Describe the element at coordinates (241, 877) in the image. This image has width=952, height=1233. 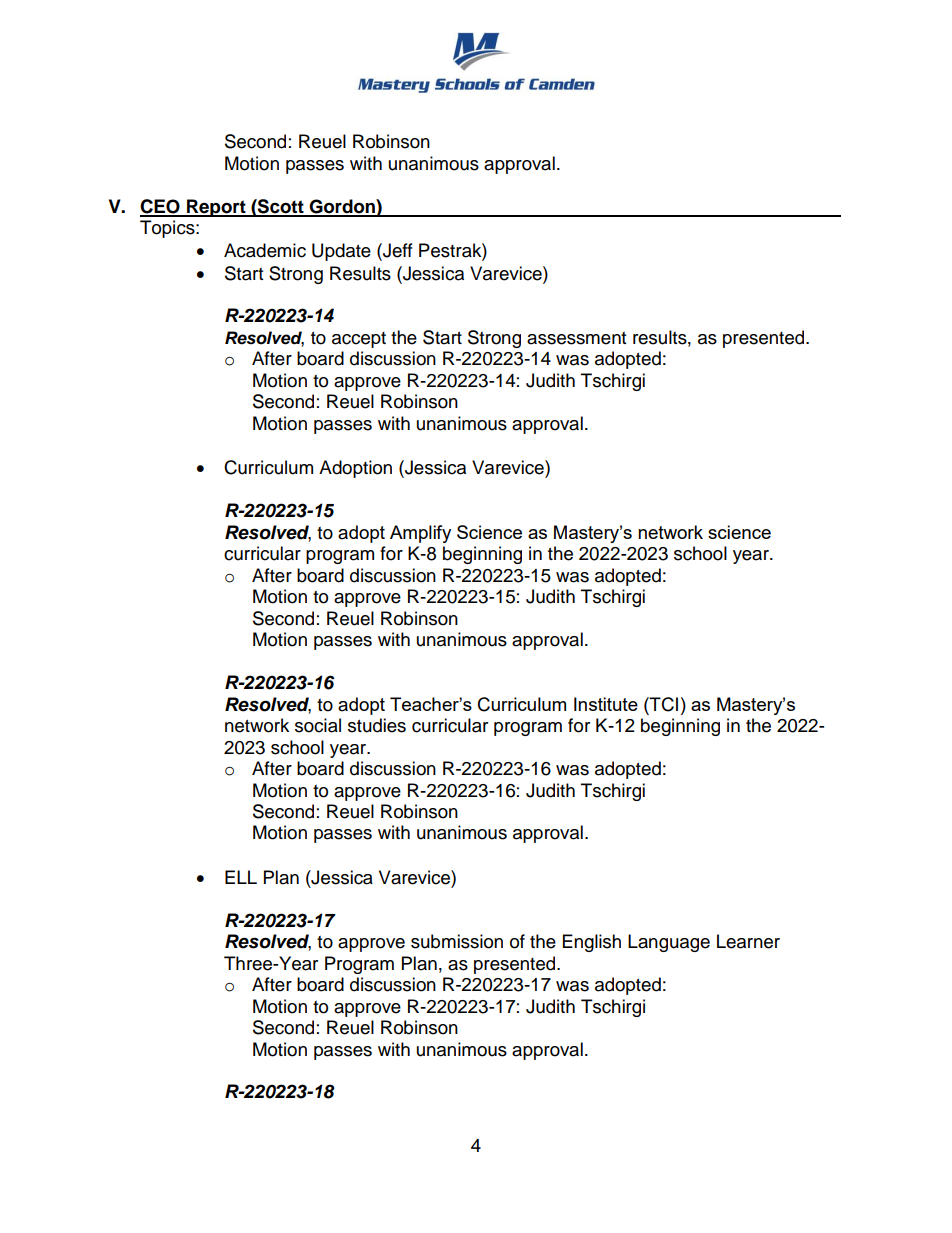
I see `ELL` at that location.
